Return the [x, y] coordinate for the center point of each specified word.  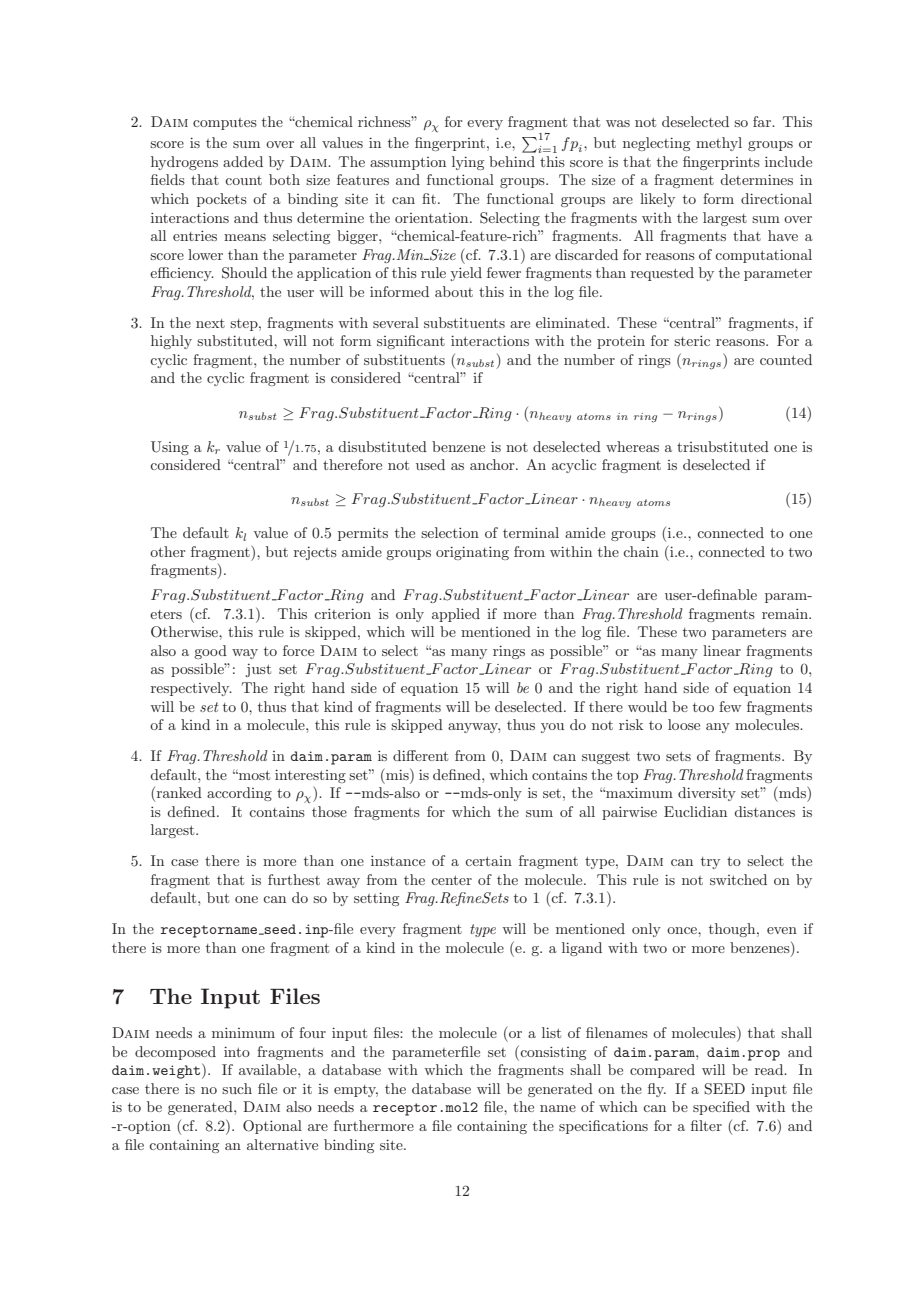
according [239, 794]
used [430, 464]
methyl [719, 144]
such [237, 1088]
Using [170, 448]
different [420, 755]
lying [468, 163]
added [243, 161]
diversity [707, 794]
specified [721, 1108]
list [551, 1032]
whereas [632, 446]
